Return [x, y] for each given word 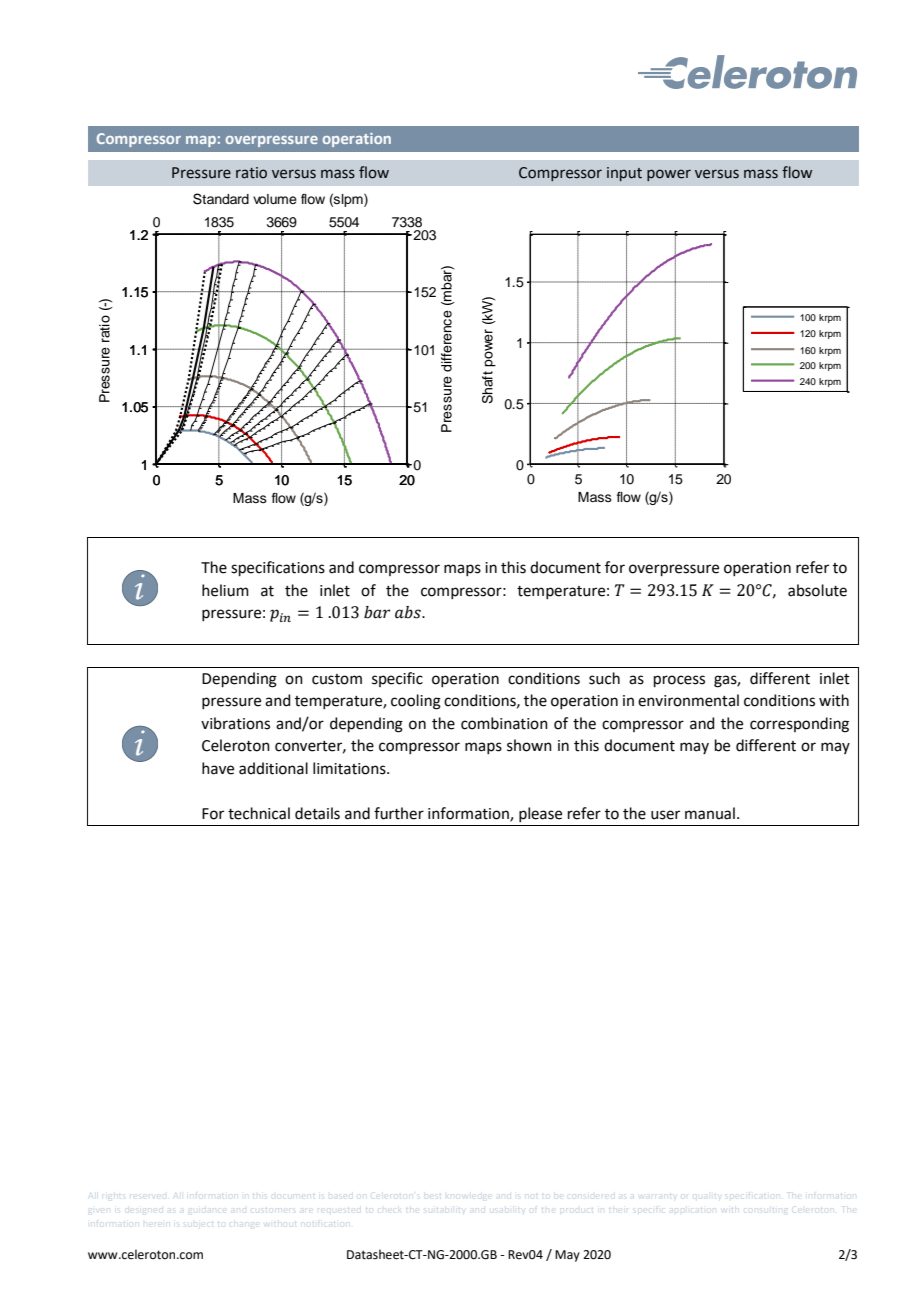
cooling [416, 702]
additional [273, 768]
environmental [688, 700]
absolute [817, 590]
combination [504, 723]
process [679, 681]
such [604, 678]
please [540, 814]
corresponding [799, 725]
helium [225, 590]
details [317, 813]
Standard [221, 199]
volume [275, 199]
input [624, 174]
